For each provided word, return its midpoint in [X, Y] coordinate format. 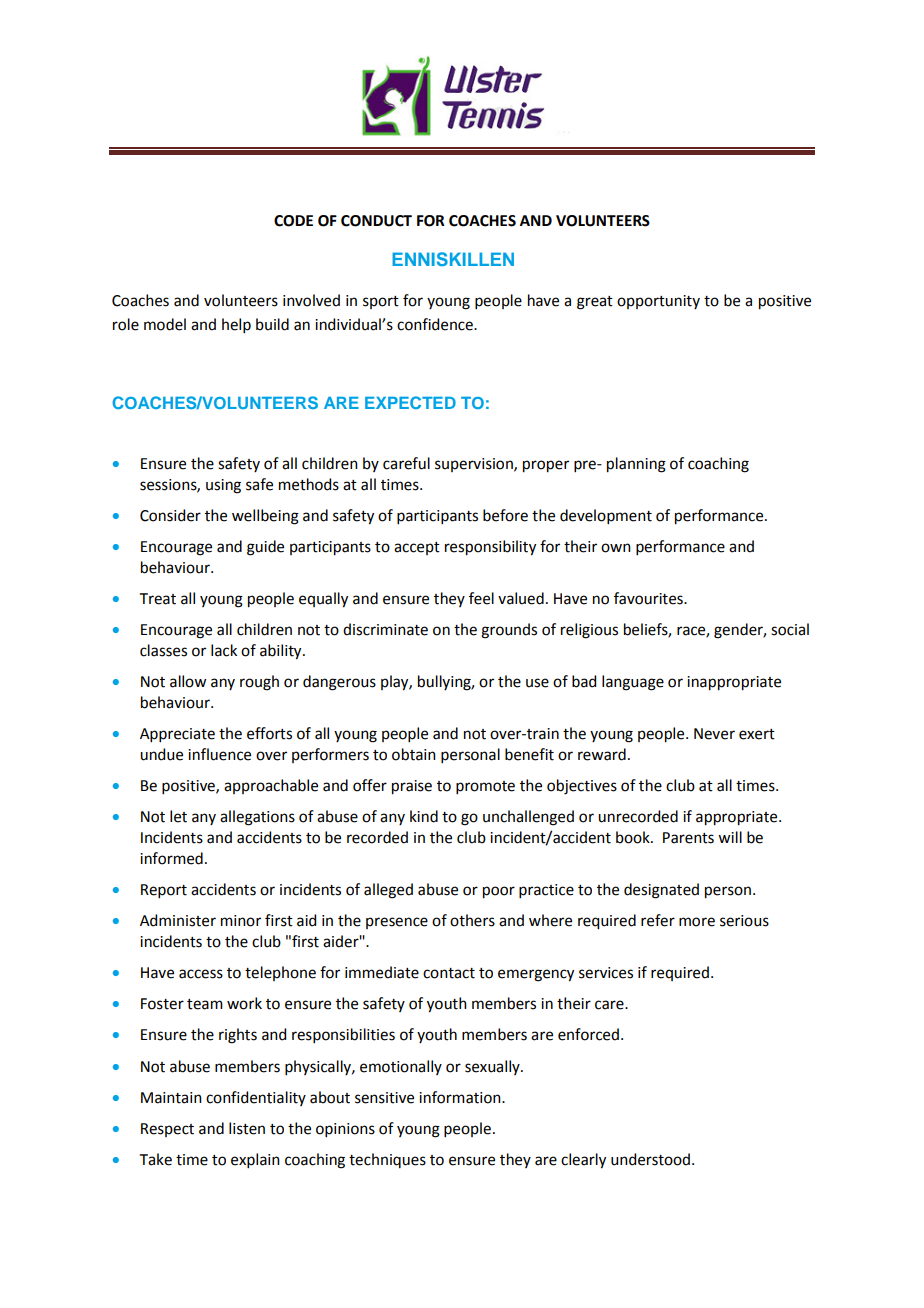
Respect [167, 1130]
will [730, 837]
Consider [170, 515]
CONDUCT [376, 221]
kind [424, 816]
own [616, 548]
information [461, 1097]
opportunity [658, 302]
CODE [293, 221]
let [178, 816]
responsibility [490, 548]
